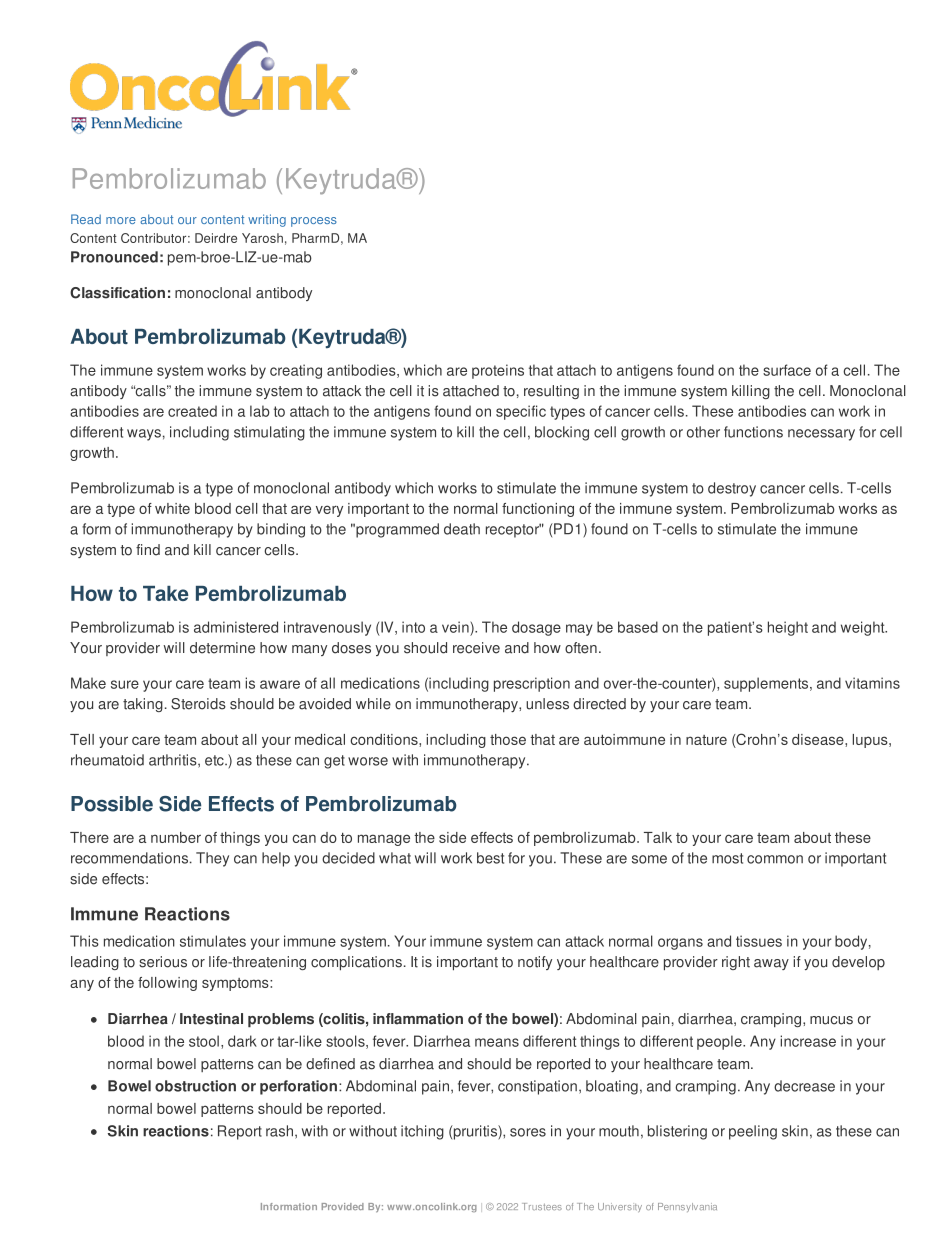  Describe the element at coordinates (198, 704) in the page. I see `Steroids` at that location.
